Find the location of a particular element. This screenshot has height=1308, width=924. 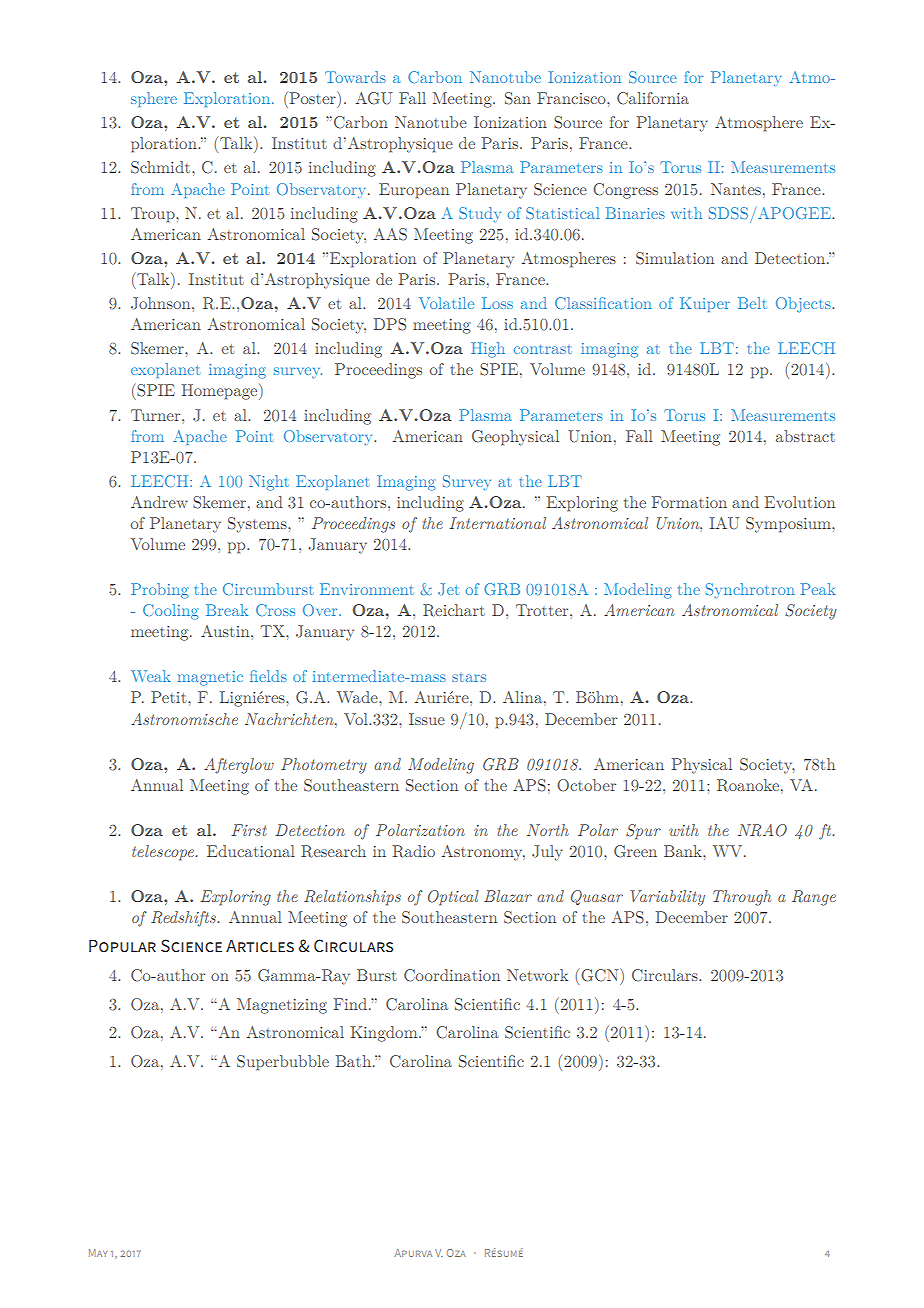

MAY is located at coordinates (98, 1253).
